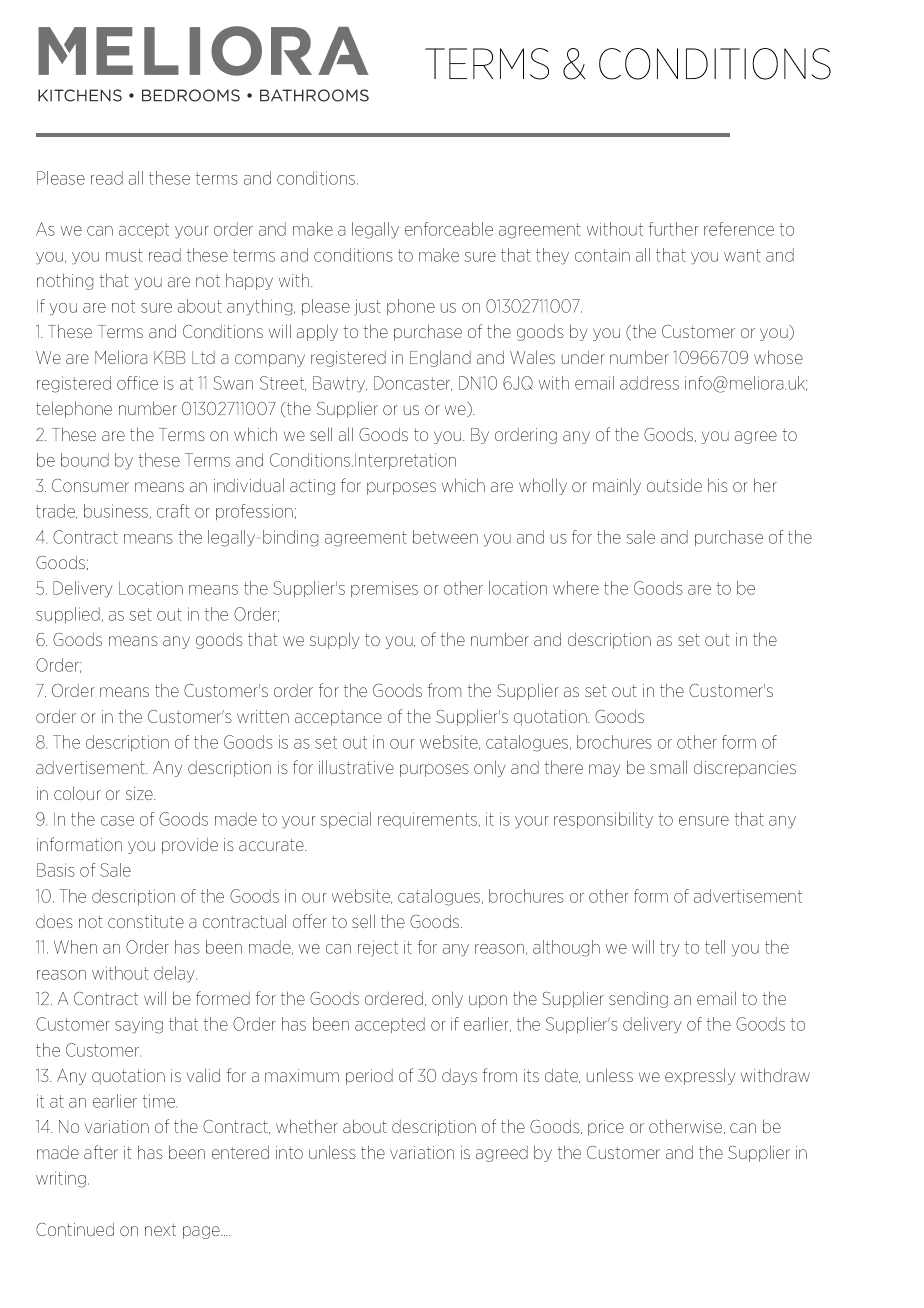  I want to click on next, so click(160, 1230).
